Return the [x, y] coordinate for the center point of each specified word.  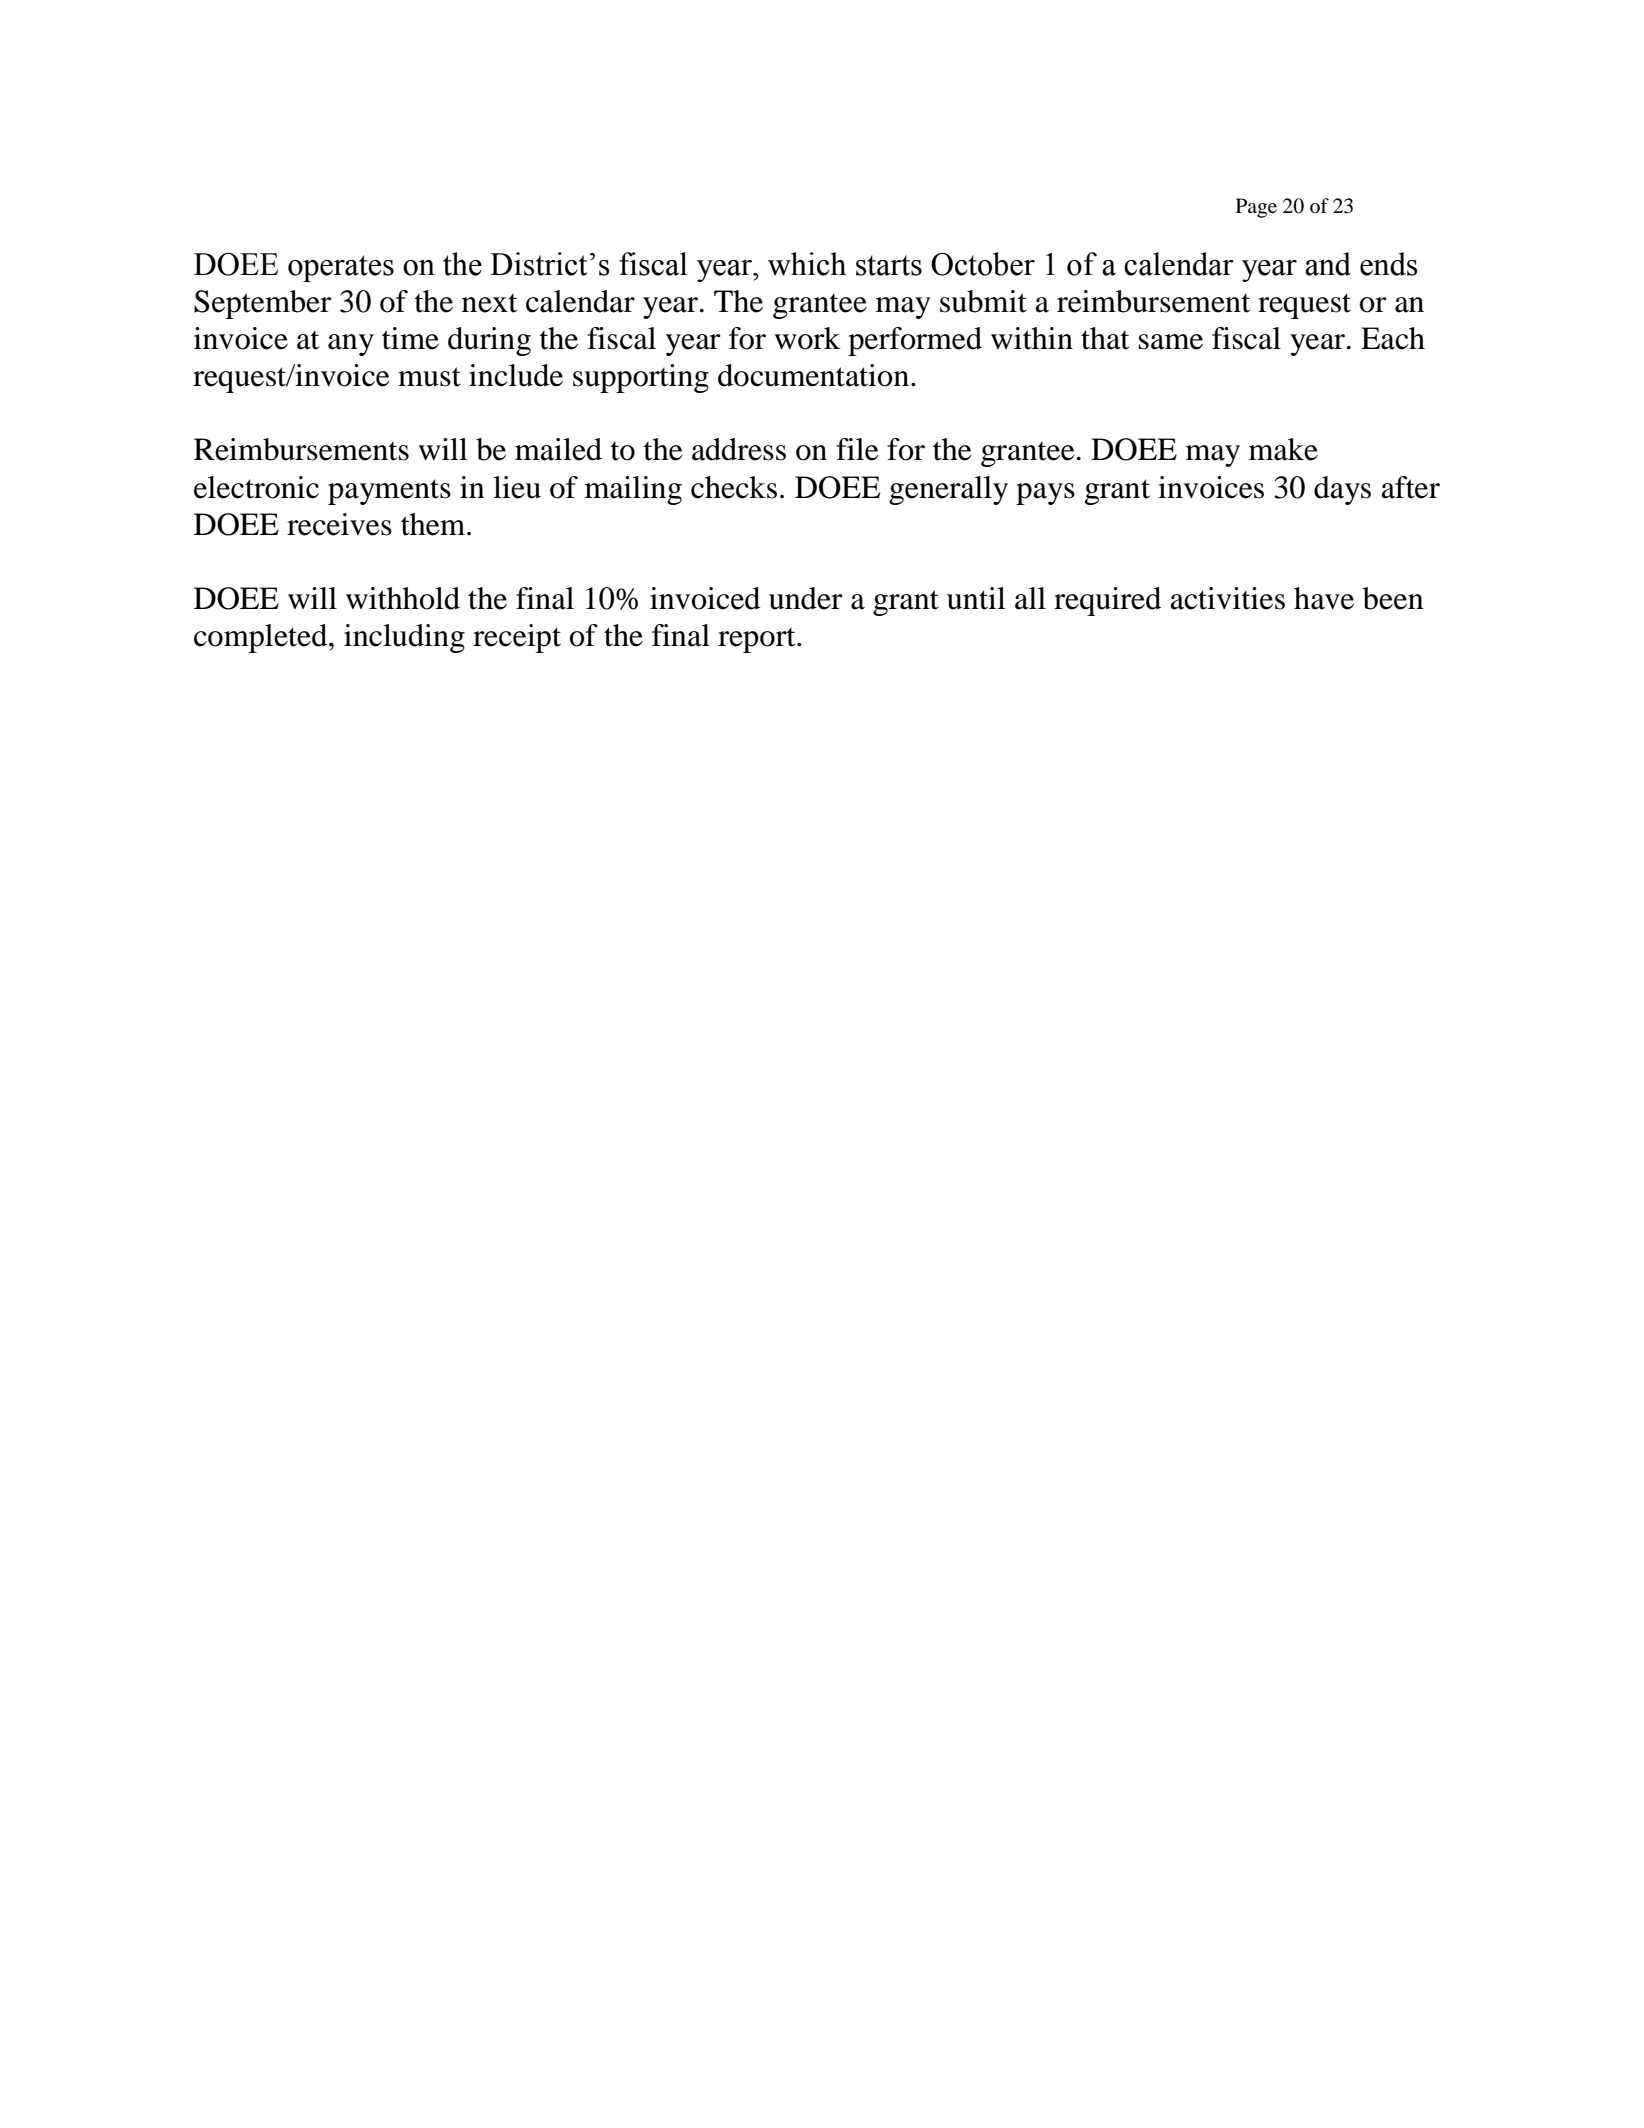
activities [1227, 598]
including [404, 638]
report [758, 640]
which [807, 264]
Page [1256, 208]
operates [341, 268]
